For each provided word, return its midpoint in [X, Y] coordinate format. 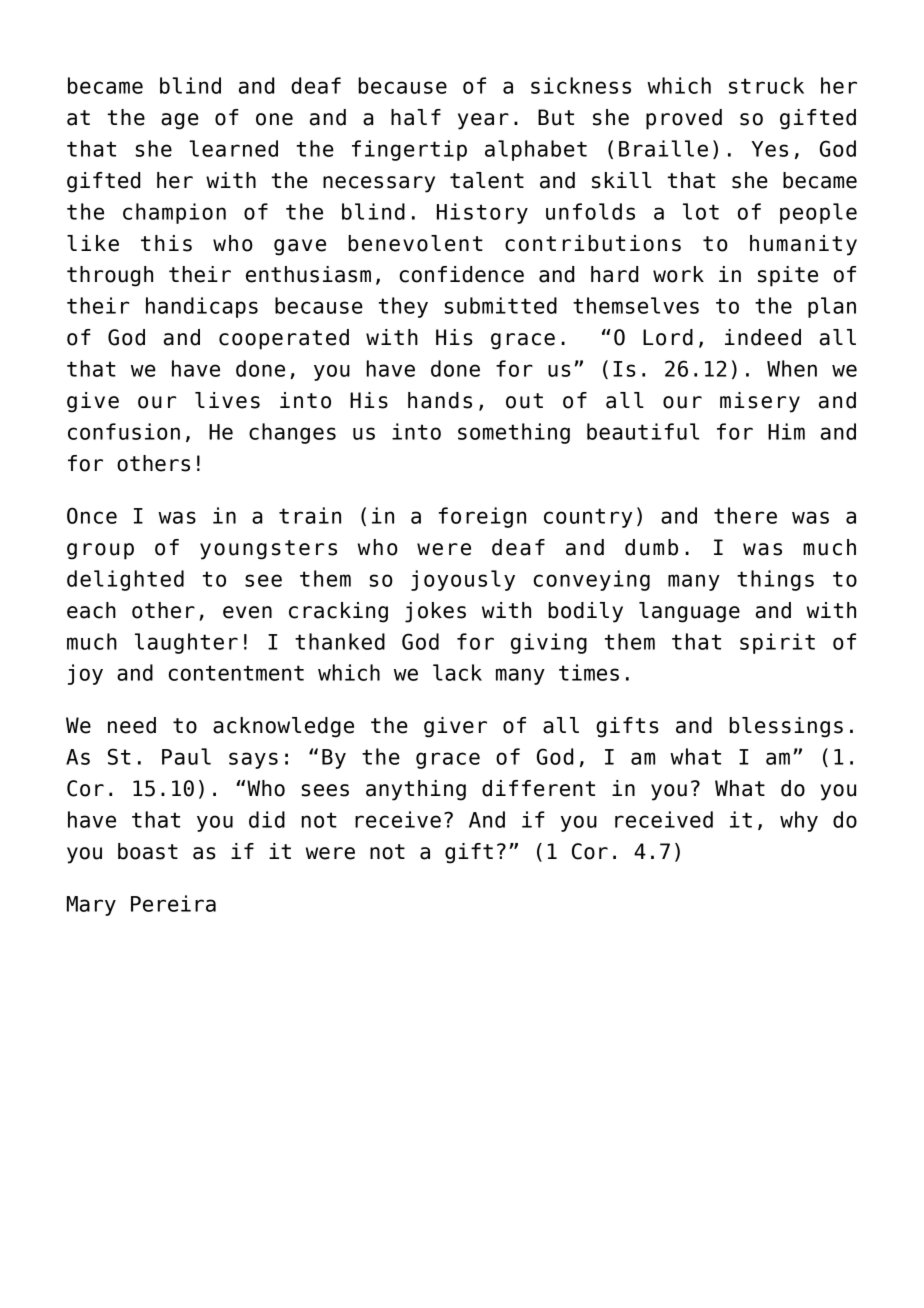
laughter [186, 643]
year [483, 121]
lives [227, 400]
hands [440, 400]
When [792, 368]
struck [766, 85]
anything [416, 790]
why [799, 821]
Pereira [173, 903]
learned [233, 148]
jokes [435, 612]
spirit [777, 643]
